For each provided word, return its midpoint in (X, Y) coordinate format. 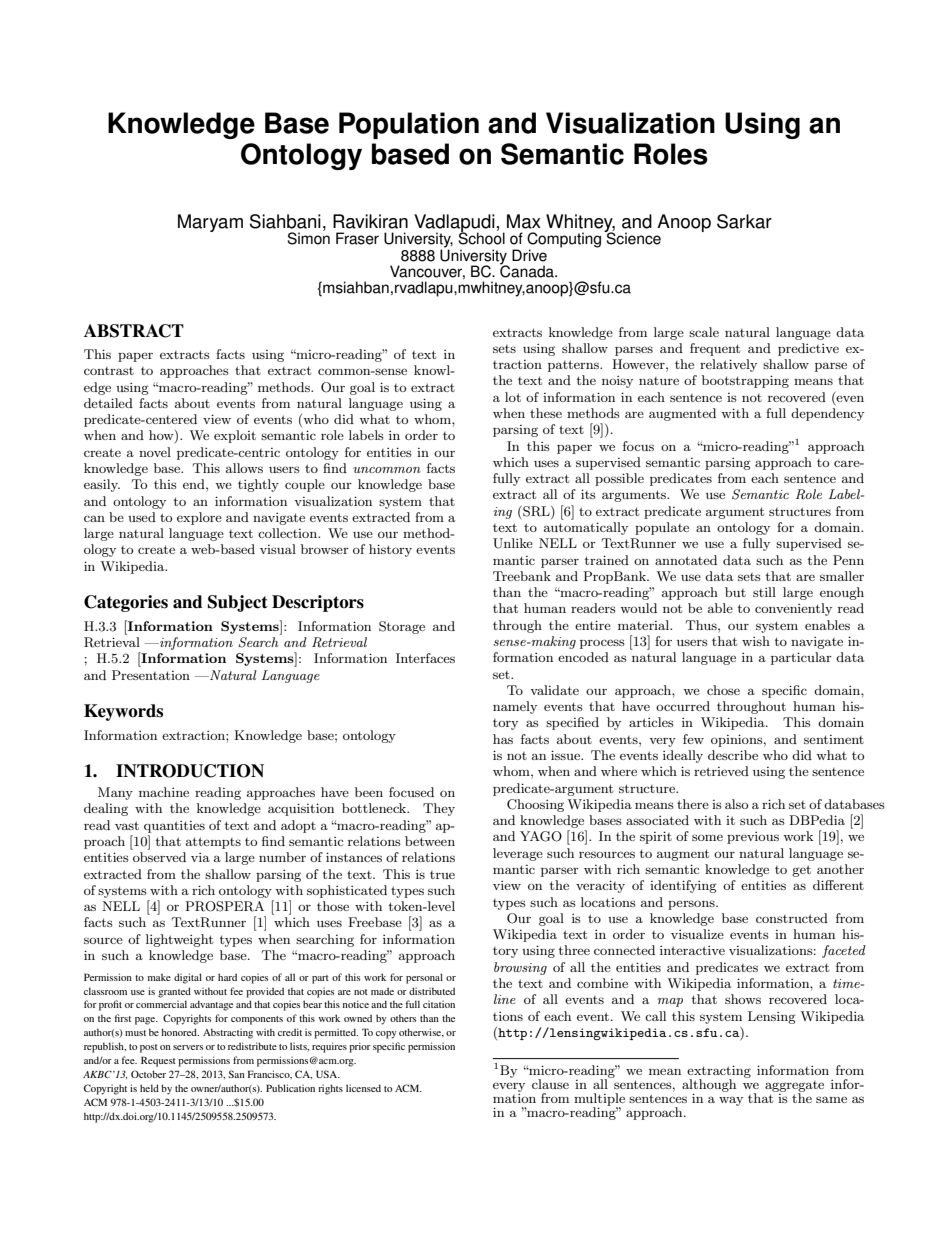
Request (158, 1061)
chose (723, 690)
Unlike (513, 543)
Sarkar (744, 221)
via (200, 857)
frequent (715, 349)
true (442, 875)
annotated (686, 560)
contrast (109, 371)
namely (515, 707)
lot (513, 397)
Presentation (151, 675)
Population (409, 125)
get (801, 871)
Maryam (210, 223)
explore (199, 518)
